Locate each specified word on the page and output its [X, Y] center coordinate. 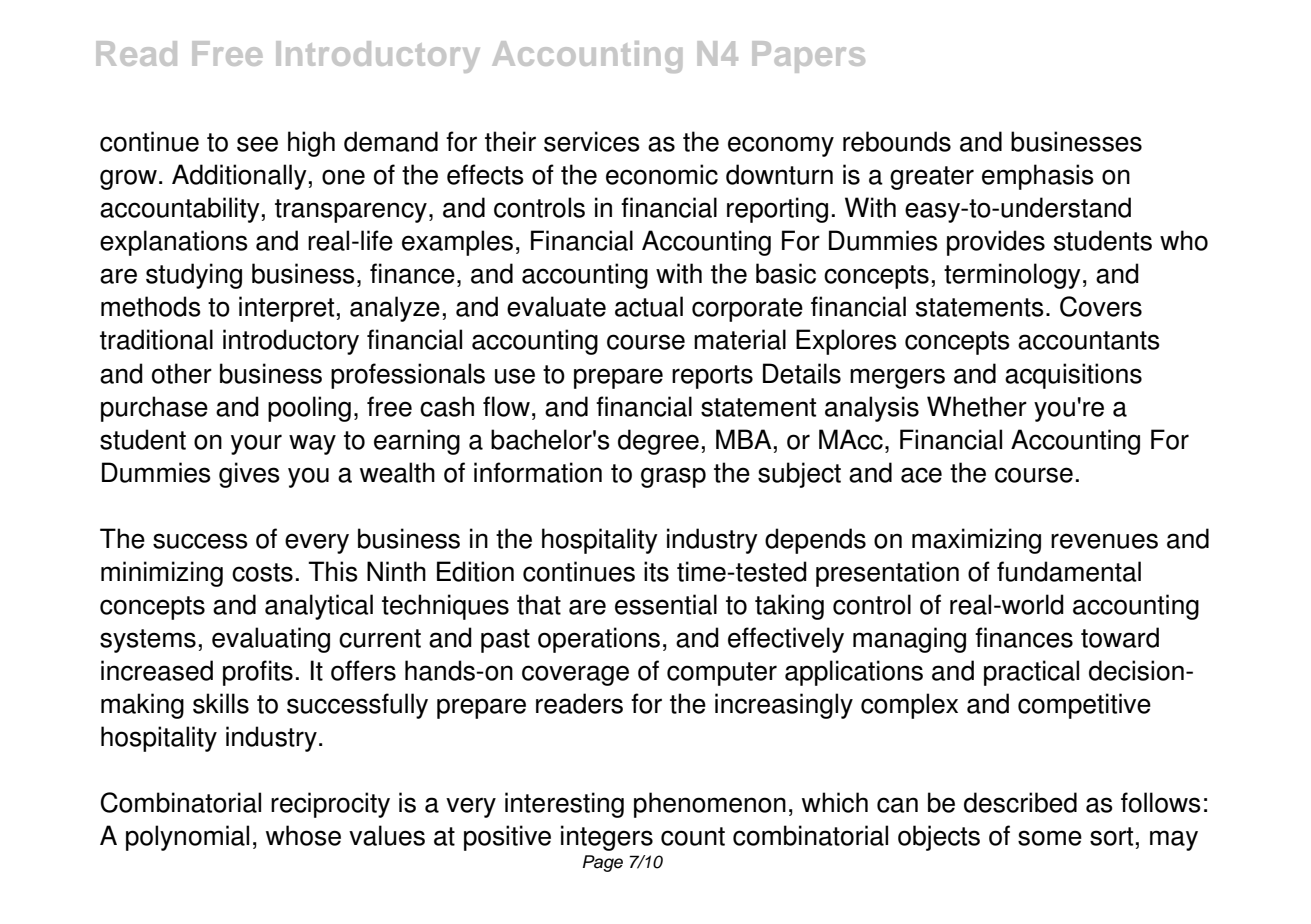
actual [649, 306]
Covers [1101, 306]
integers [607, 838]
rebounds [897, 141]
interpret [286, 309]
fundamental [1069, 571]
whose [303, 835]
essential [666, 604]
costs [262, 572]
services [592, 141]
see [257, 144]
